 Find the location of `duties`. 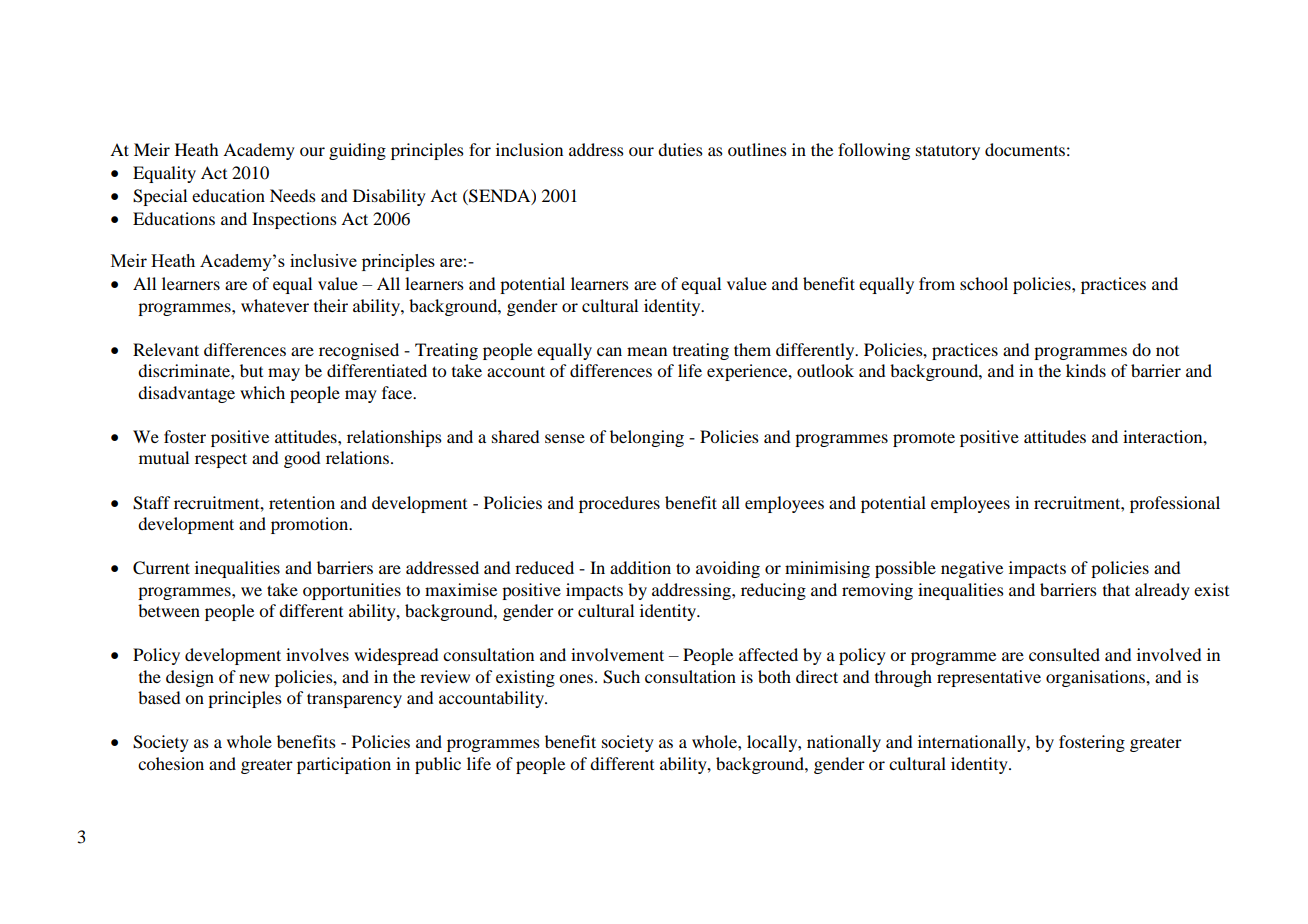

duties is located at coordinates (680, 149).
